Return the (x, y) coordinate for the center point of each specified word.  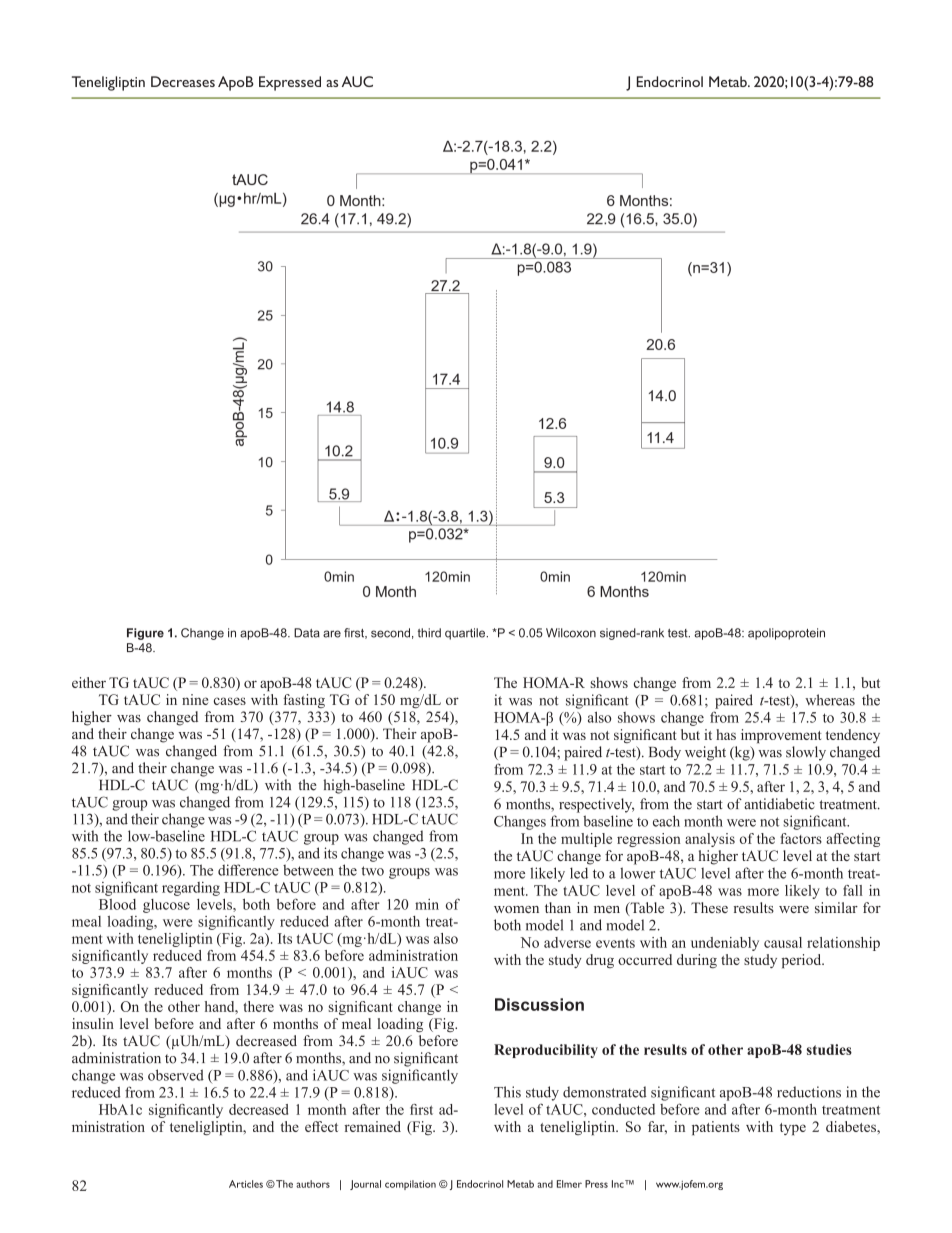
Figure (145, 634)
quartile (466, 634)
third (429, 633)
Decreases (183, 81)
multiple (586, 840)
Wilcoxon (571, 633)
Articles (246, 1184)
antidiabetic (779, 804)
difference (248, 870)
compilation (410, 1185)
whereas (830, 700)
